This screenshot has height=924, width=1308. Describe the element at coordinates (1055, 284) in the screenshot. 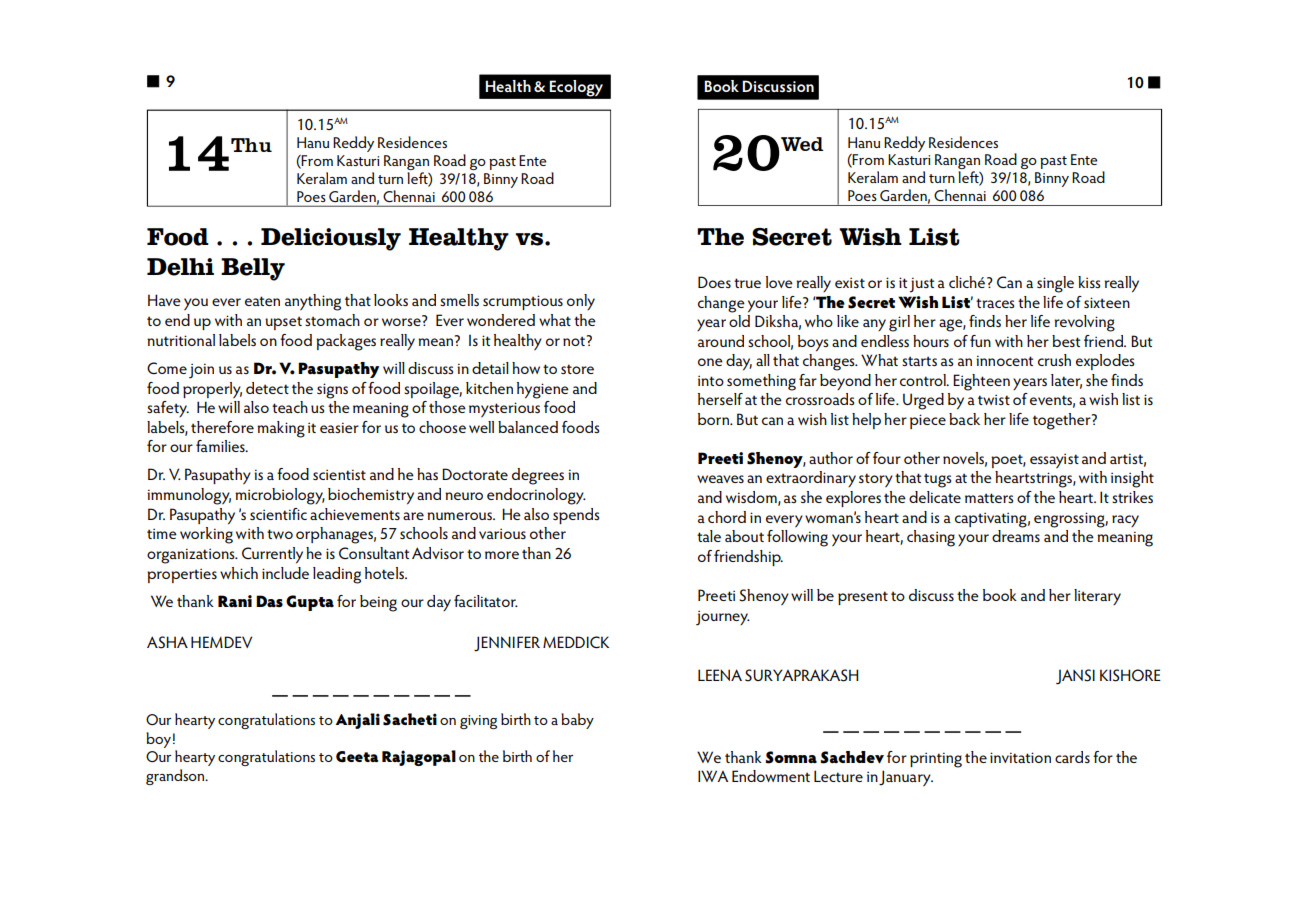

I see `single` at that location.
